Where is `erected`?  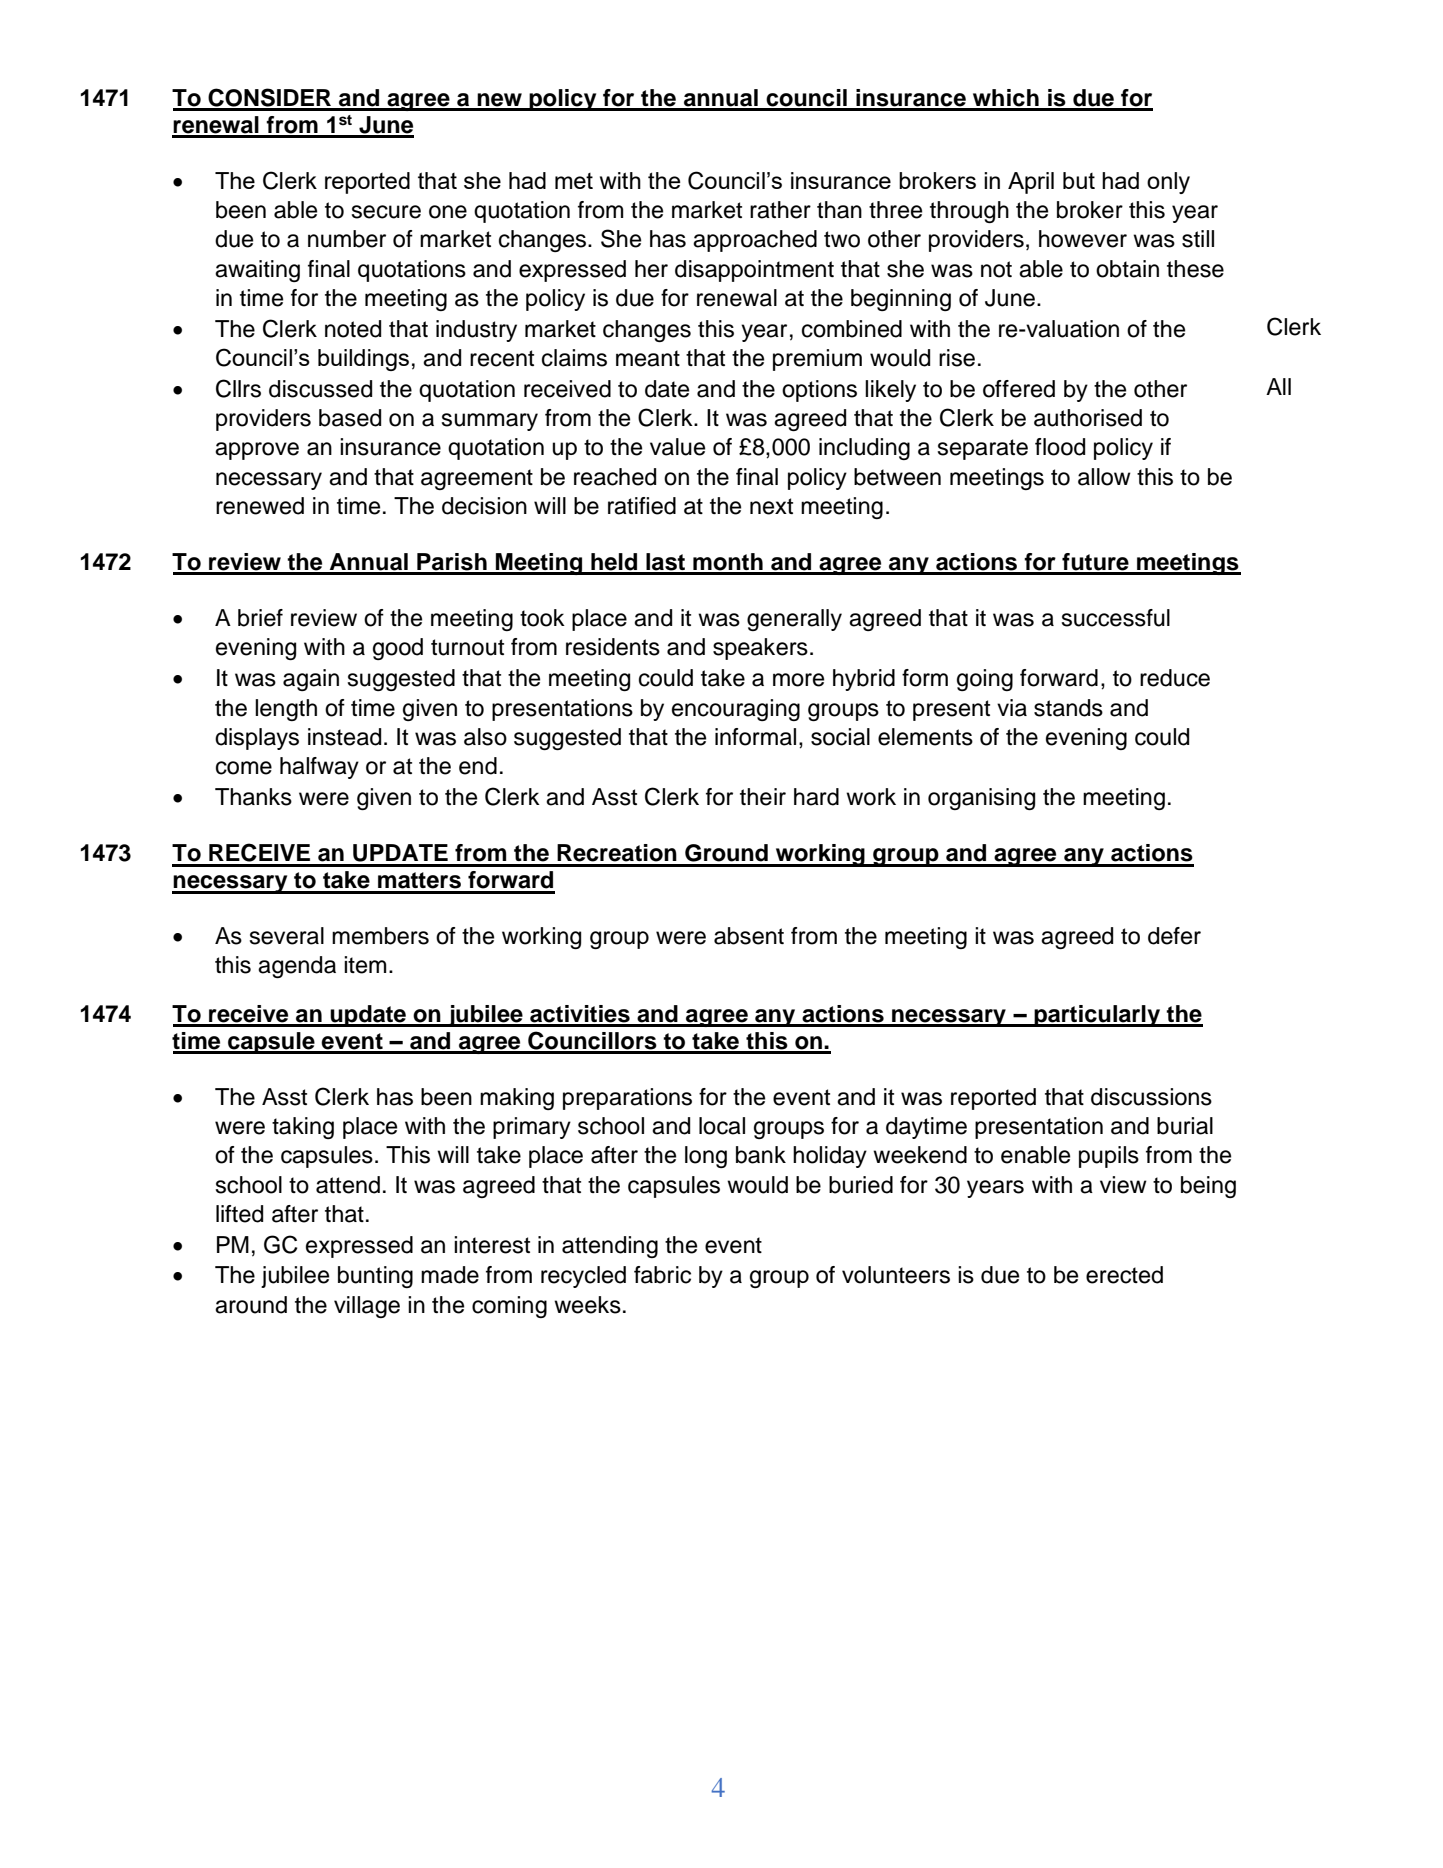 erected is located at coordinates (1124, 1275).
